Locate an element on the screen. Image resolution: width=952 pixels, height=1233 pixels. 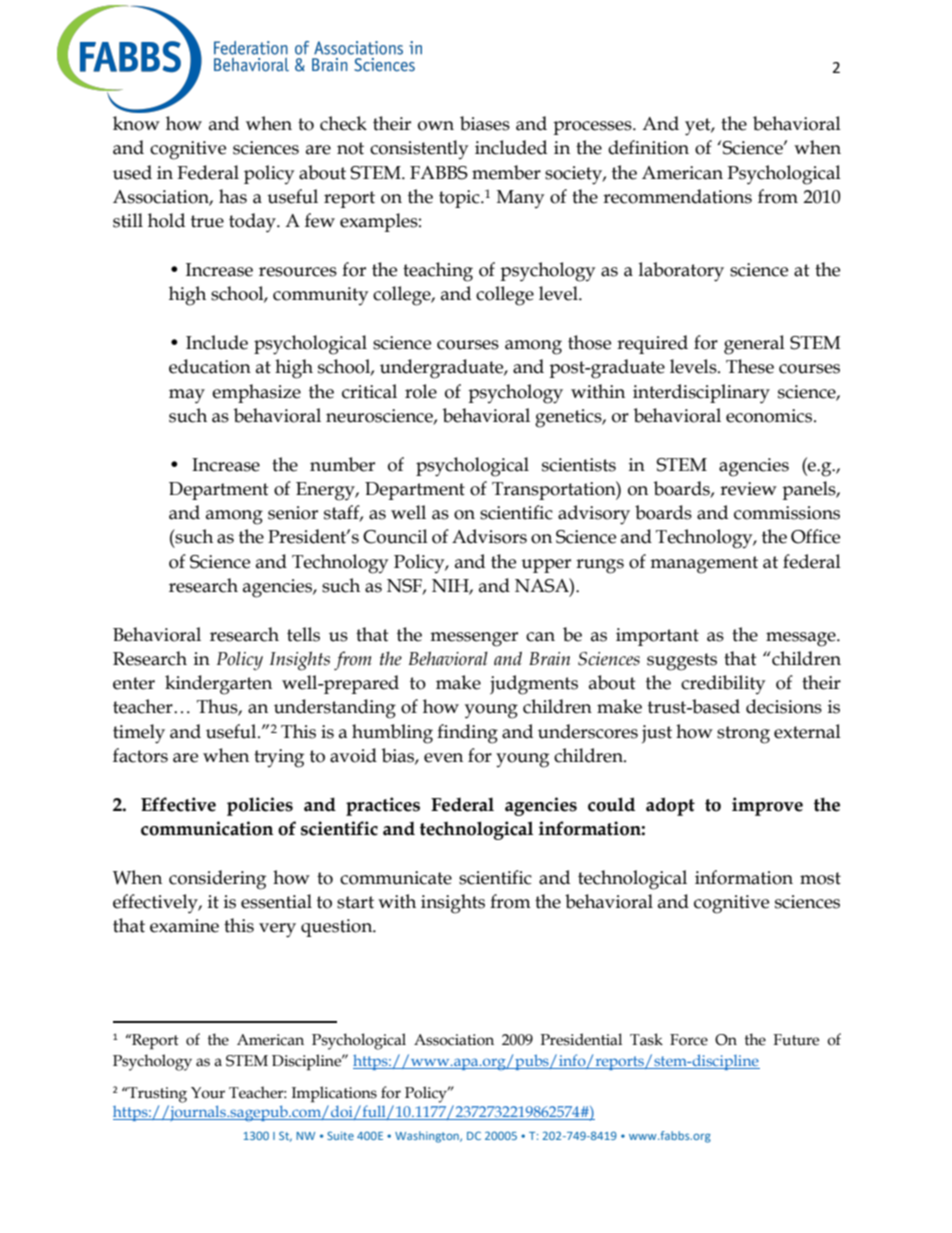
review is located at coordinates (748, 489).
